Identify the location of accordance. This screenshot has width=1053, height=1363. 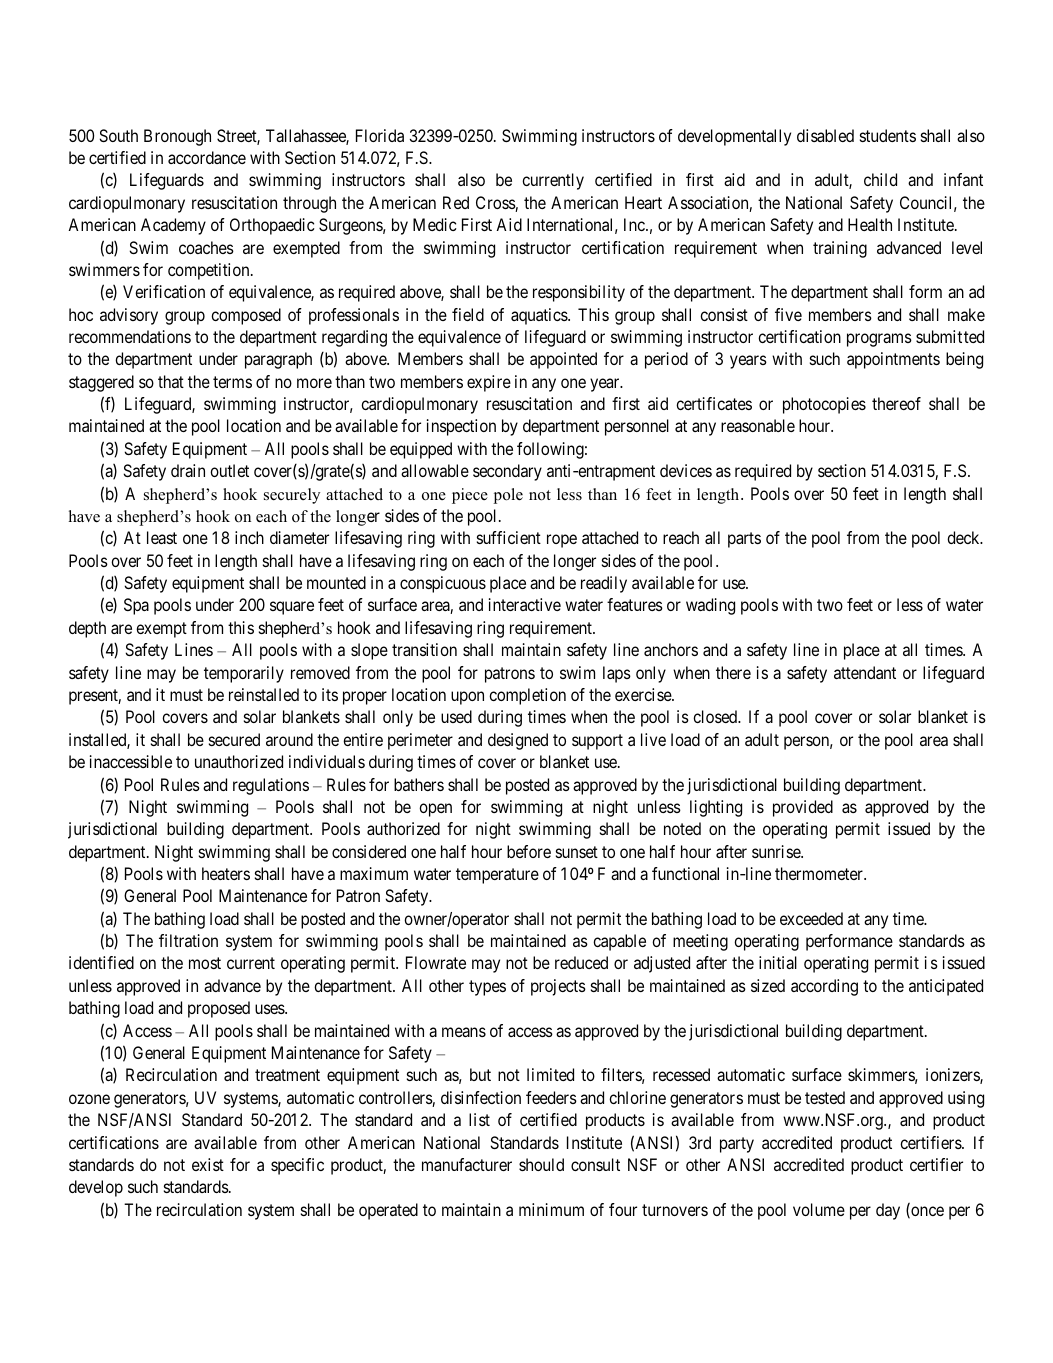
(207, 157).
